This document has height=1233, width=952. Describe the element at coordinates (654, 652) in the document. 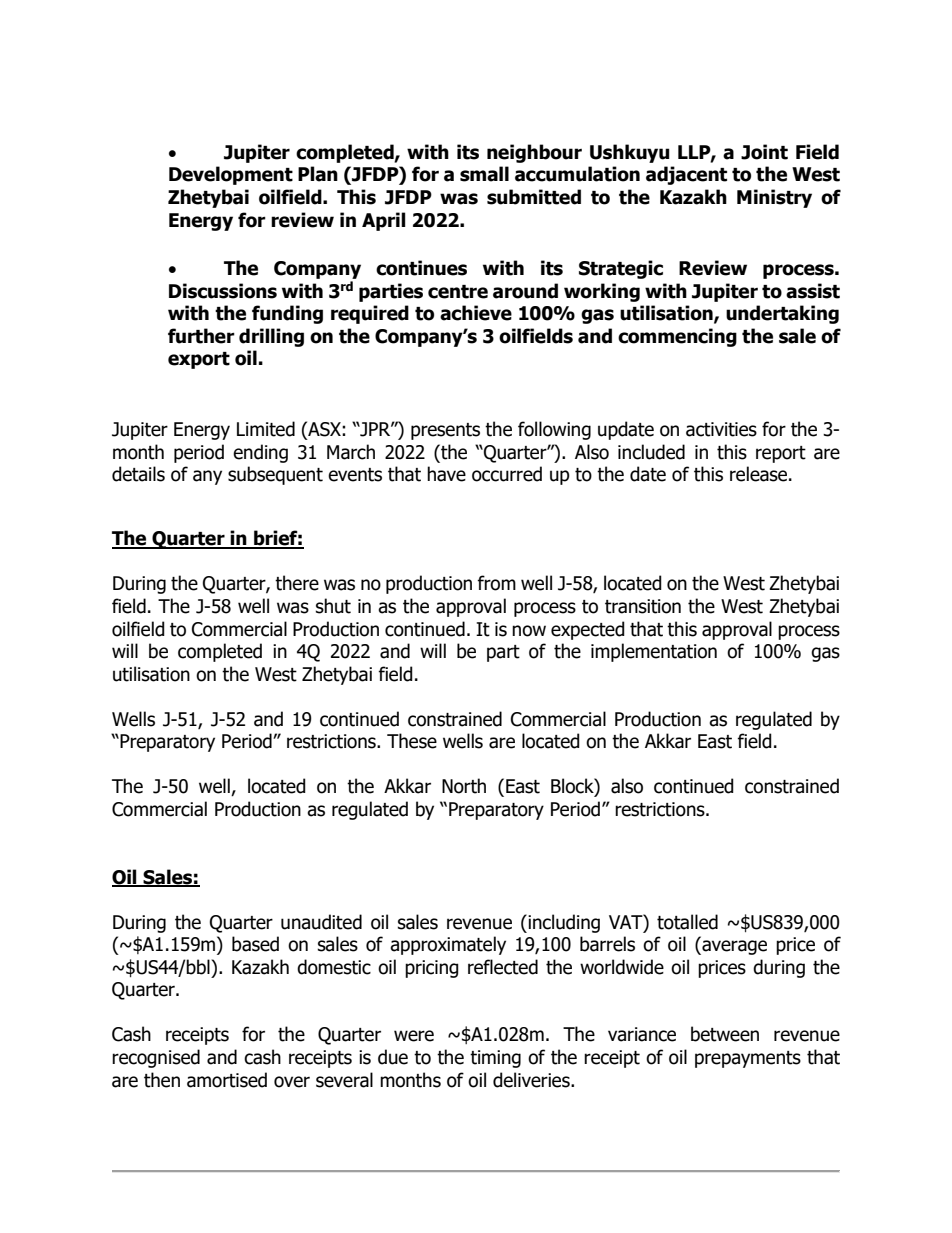

I see `implementation` at that location.
